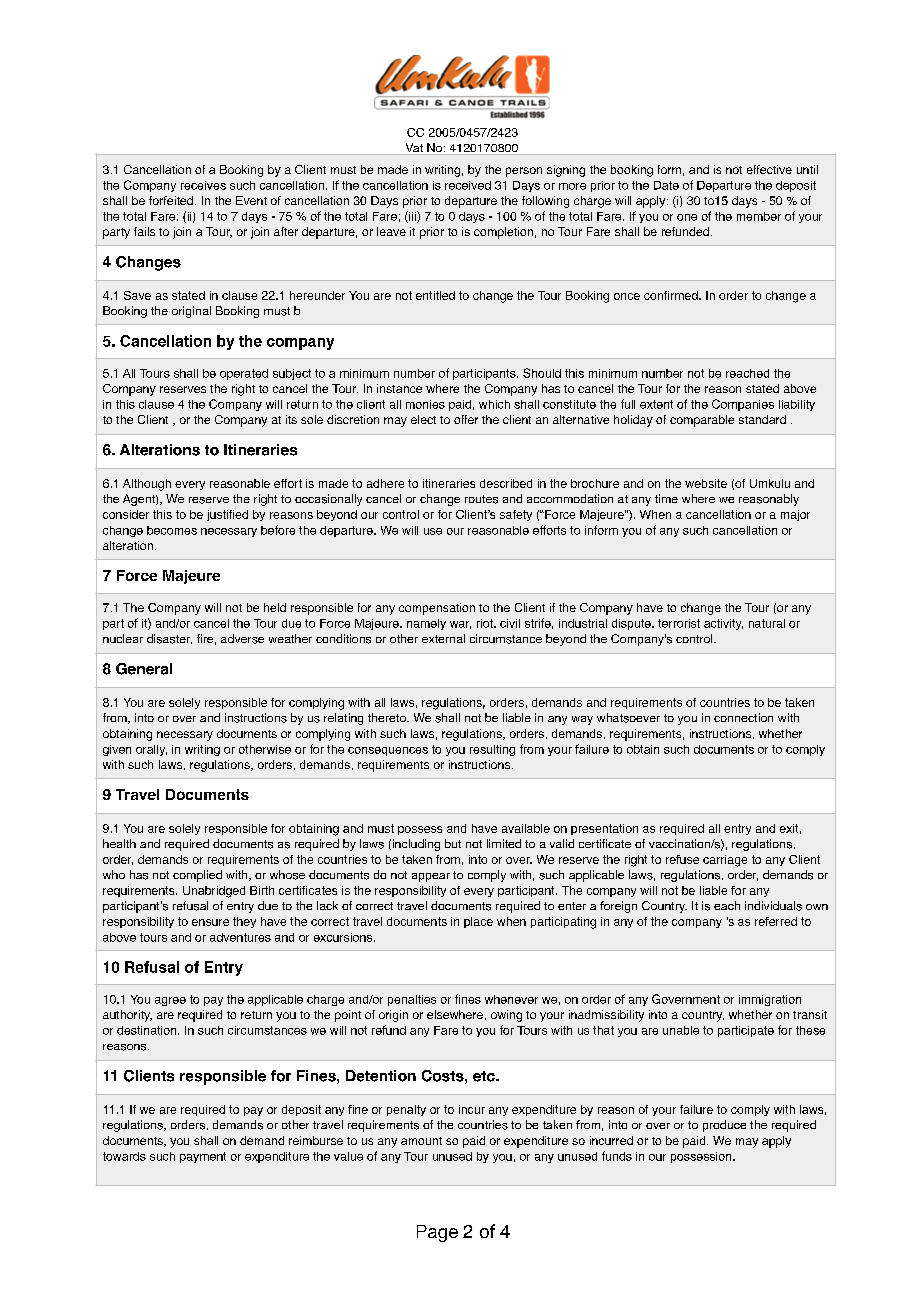 The image size is (924, 1308). Describe the element at coordinates (203, 1157) in the image. I see `payment` at that location.
